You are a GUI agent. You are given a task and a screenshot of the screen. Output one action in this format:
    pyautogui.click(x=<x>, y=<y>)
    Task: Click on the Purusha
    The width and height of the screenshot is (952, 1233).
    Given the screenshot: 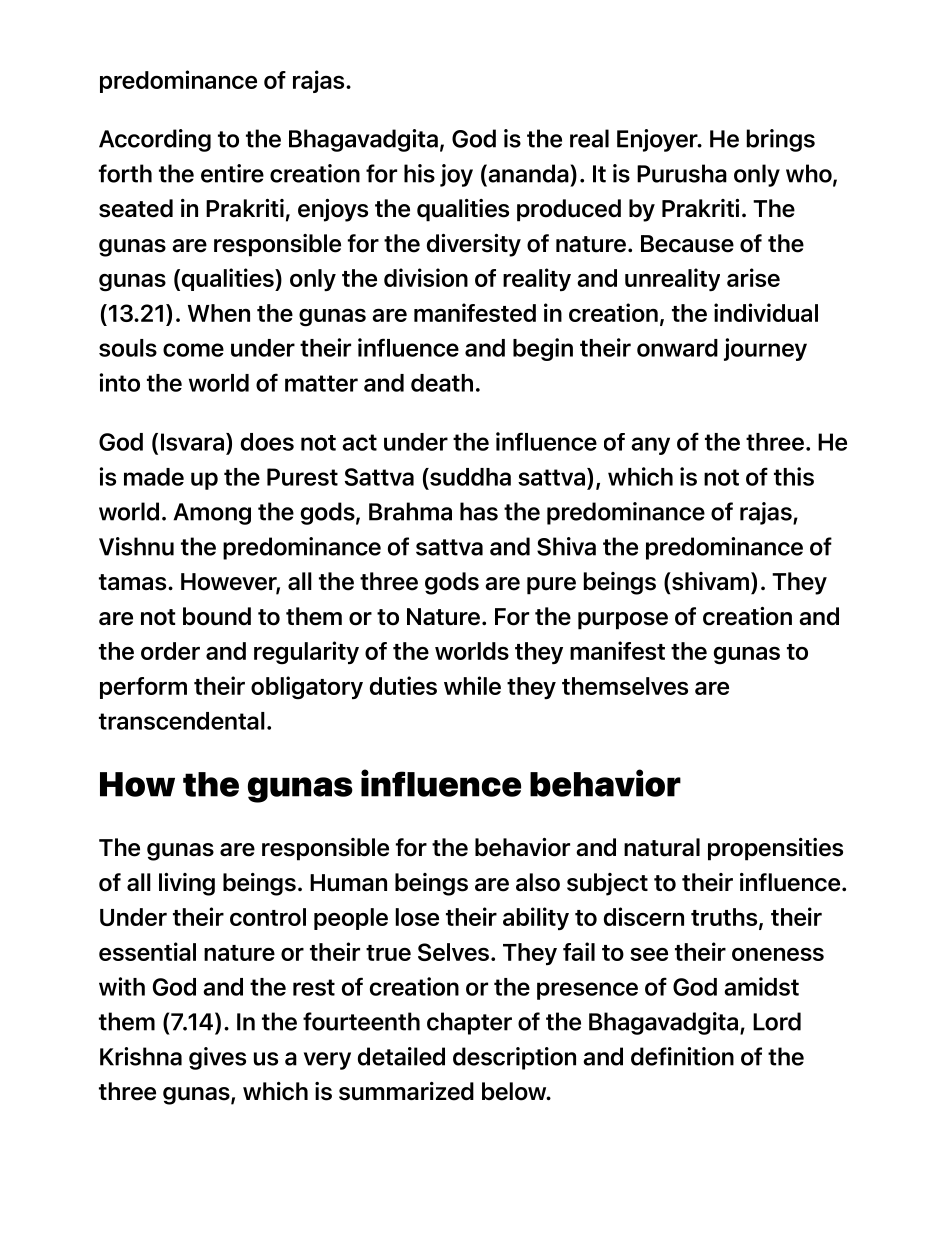 What is the action you would take?
    pyautogui.click(x=682, y=173)
